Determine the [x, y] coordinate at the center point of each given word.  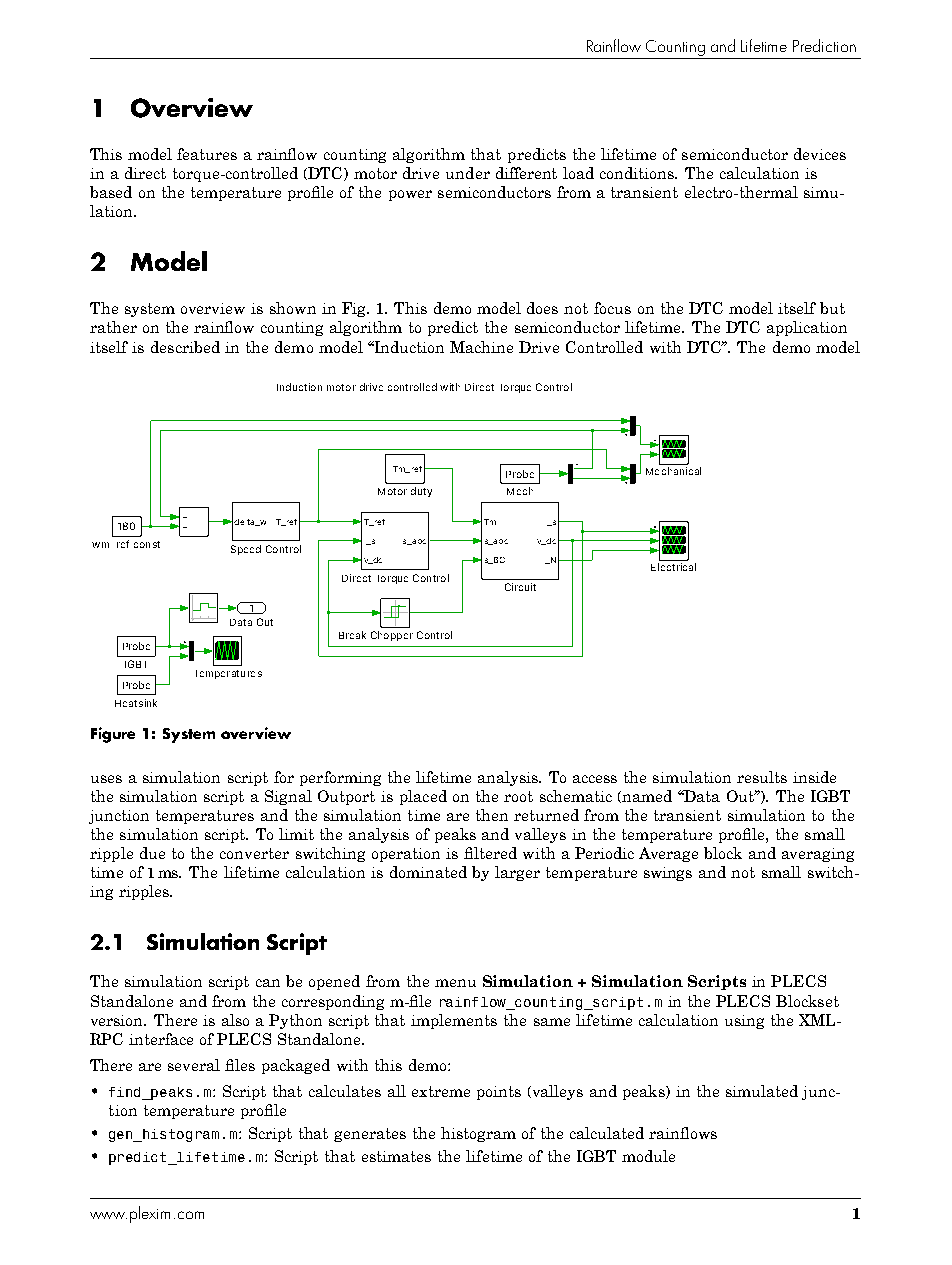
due [152, 853]
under [468, 173]
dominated [428, 872]
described [185, 347]
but [832, 308]
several [194, 1065]
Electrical [673, 567]
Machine [481, 347]
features [207, 154]
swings [668, 874]
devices [820, 154]
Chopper [392, 636]
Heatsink [136, 703]
